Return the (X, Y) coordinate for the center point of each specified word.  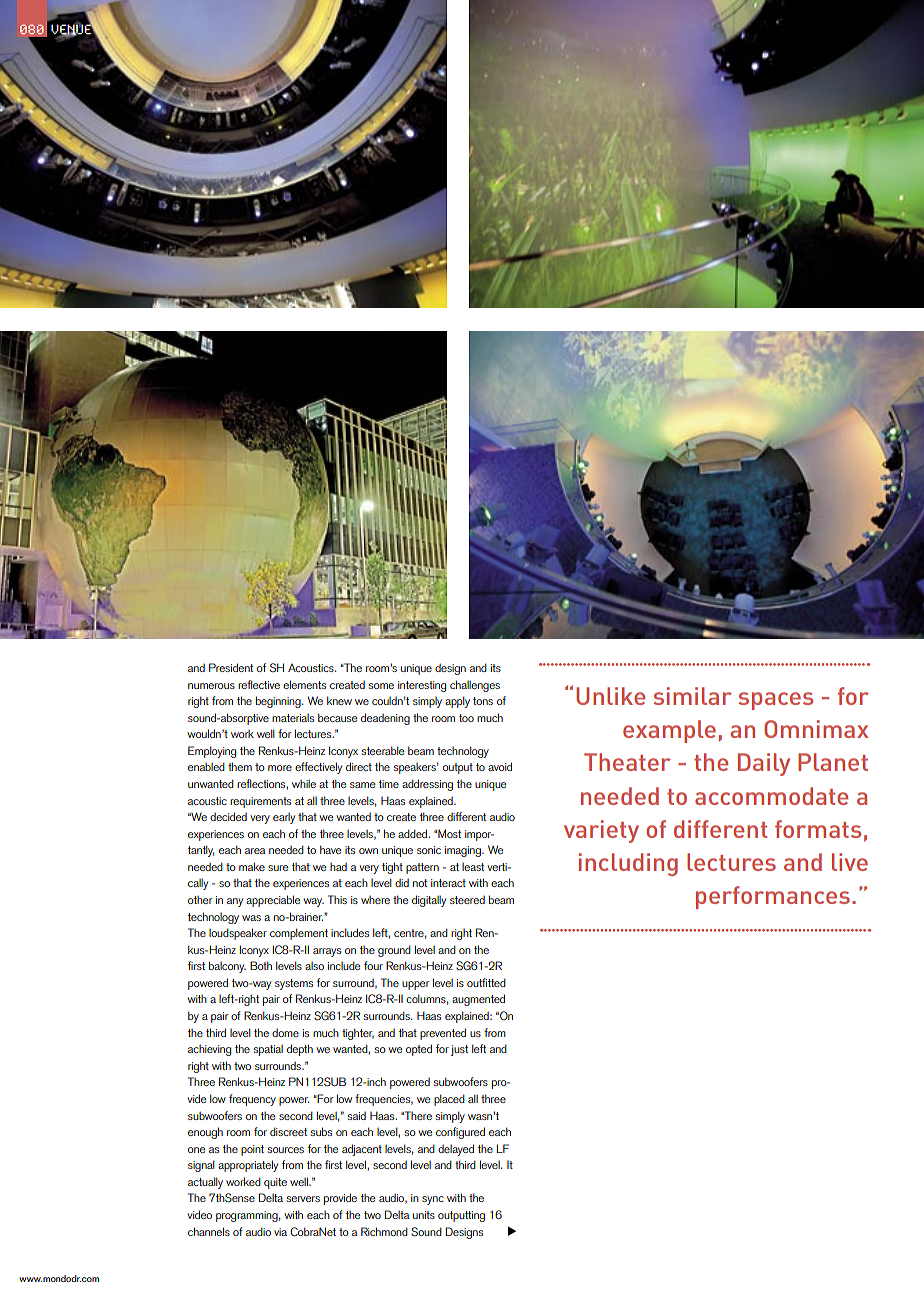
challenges (475, 686)
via (280, 1232)
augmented (478, 1000)
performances (773, 897)
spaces (775, 701)
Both (261, 965)
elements (304, 684)
